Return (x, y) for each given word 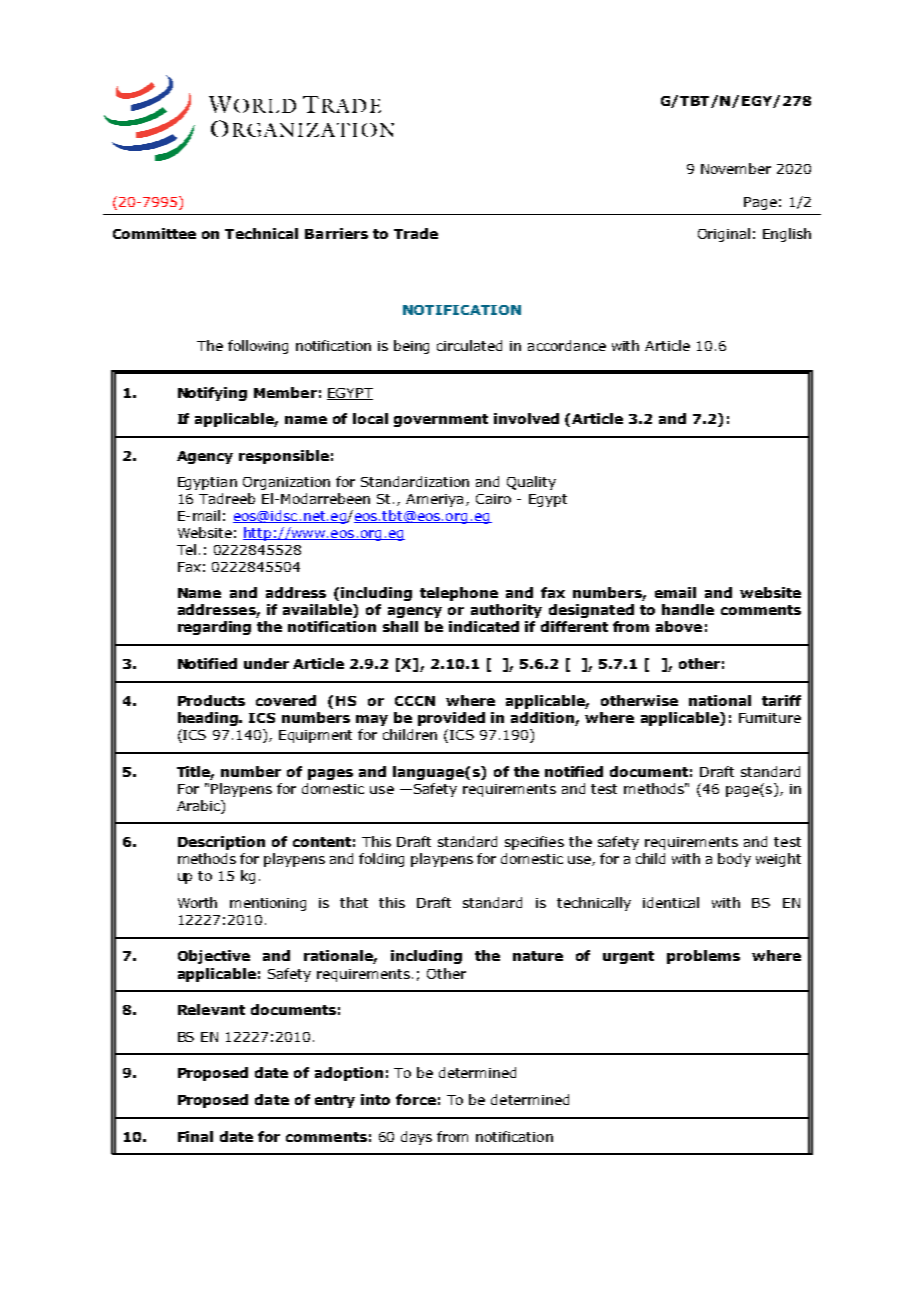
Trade (416, 233)
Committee (154, 233)
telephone (459, 594)
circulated (469, 345)
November (736, 168)
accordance (567, 345)
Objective (214, 957)
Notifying (212, 394)
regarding (214, 628)
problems (703, 957)
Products (211, 700)
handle (688, 609)
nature (538, 956)
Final (195, 1136)
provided (451, 719)
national (720, 700)
